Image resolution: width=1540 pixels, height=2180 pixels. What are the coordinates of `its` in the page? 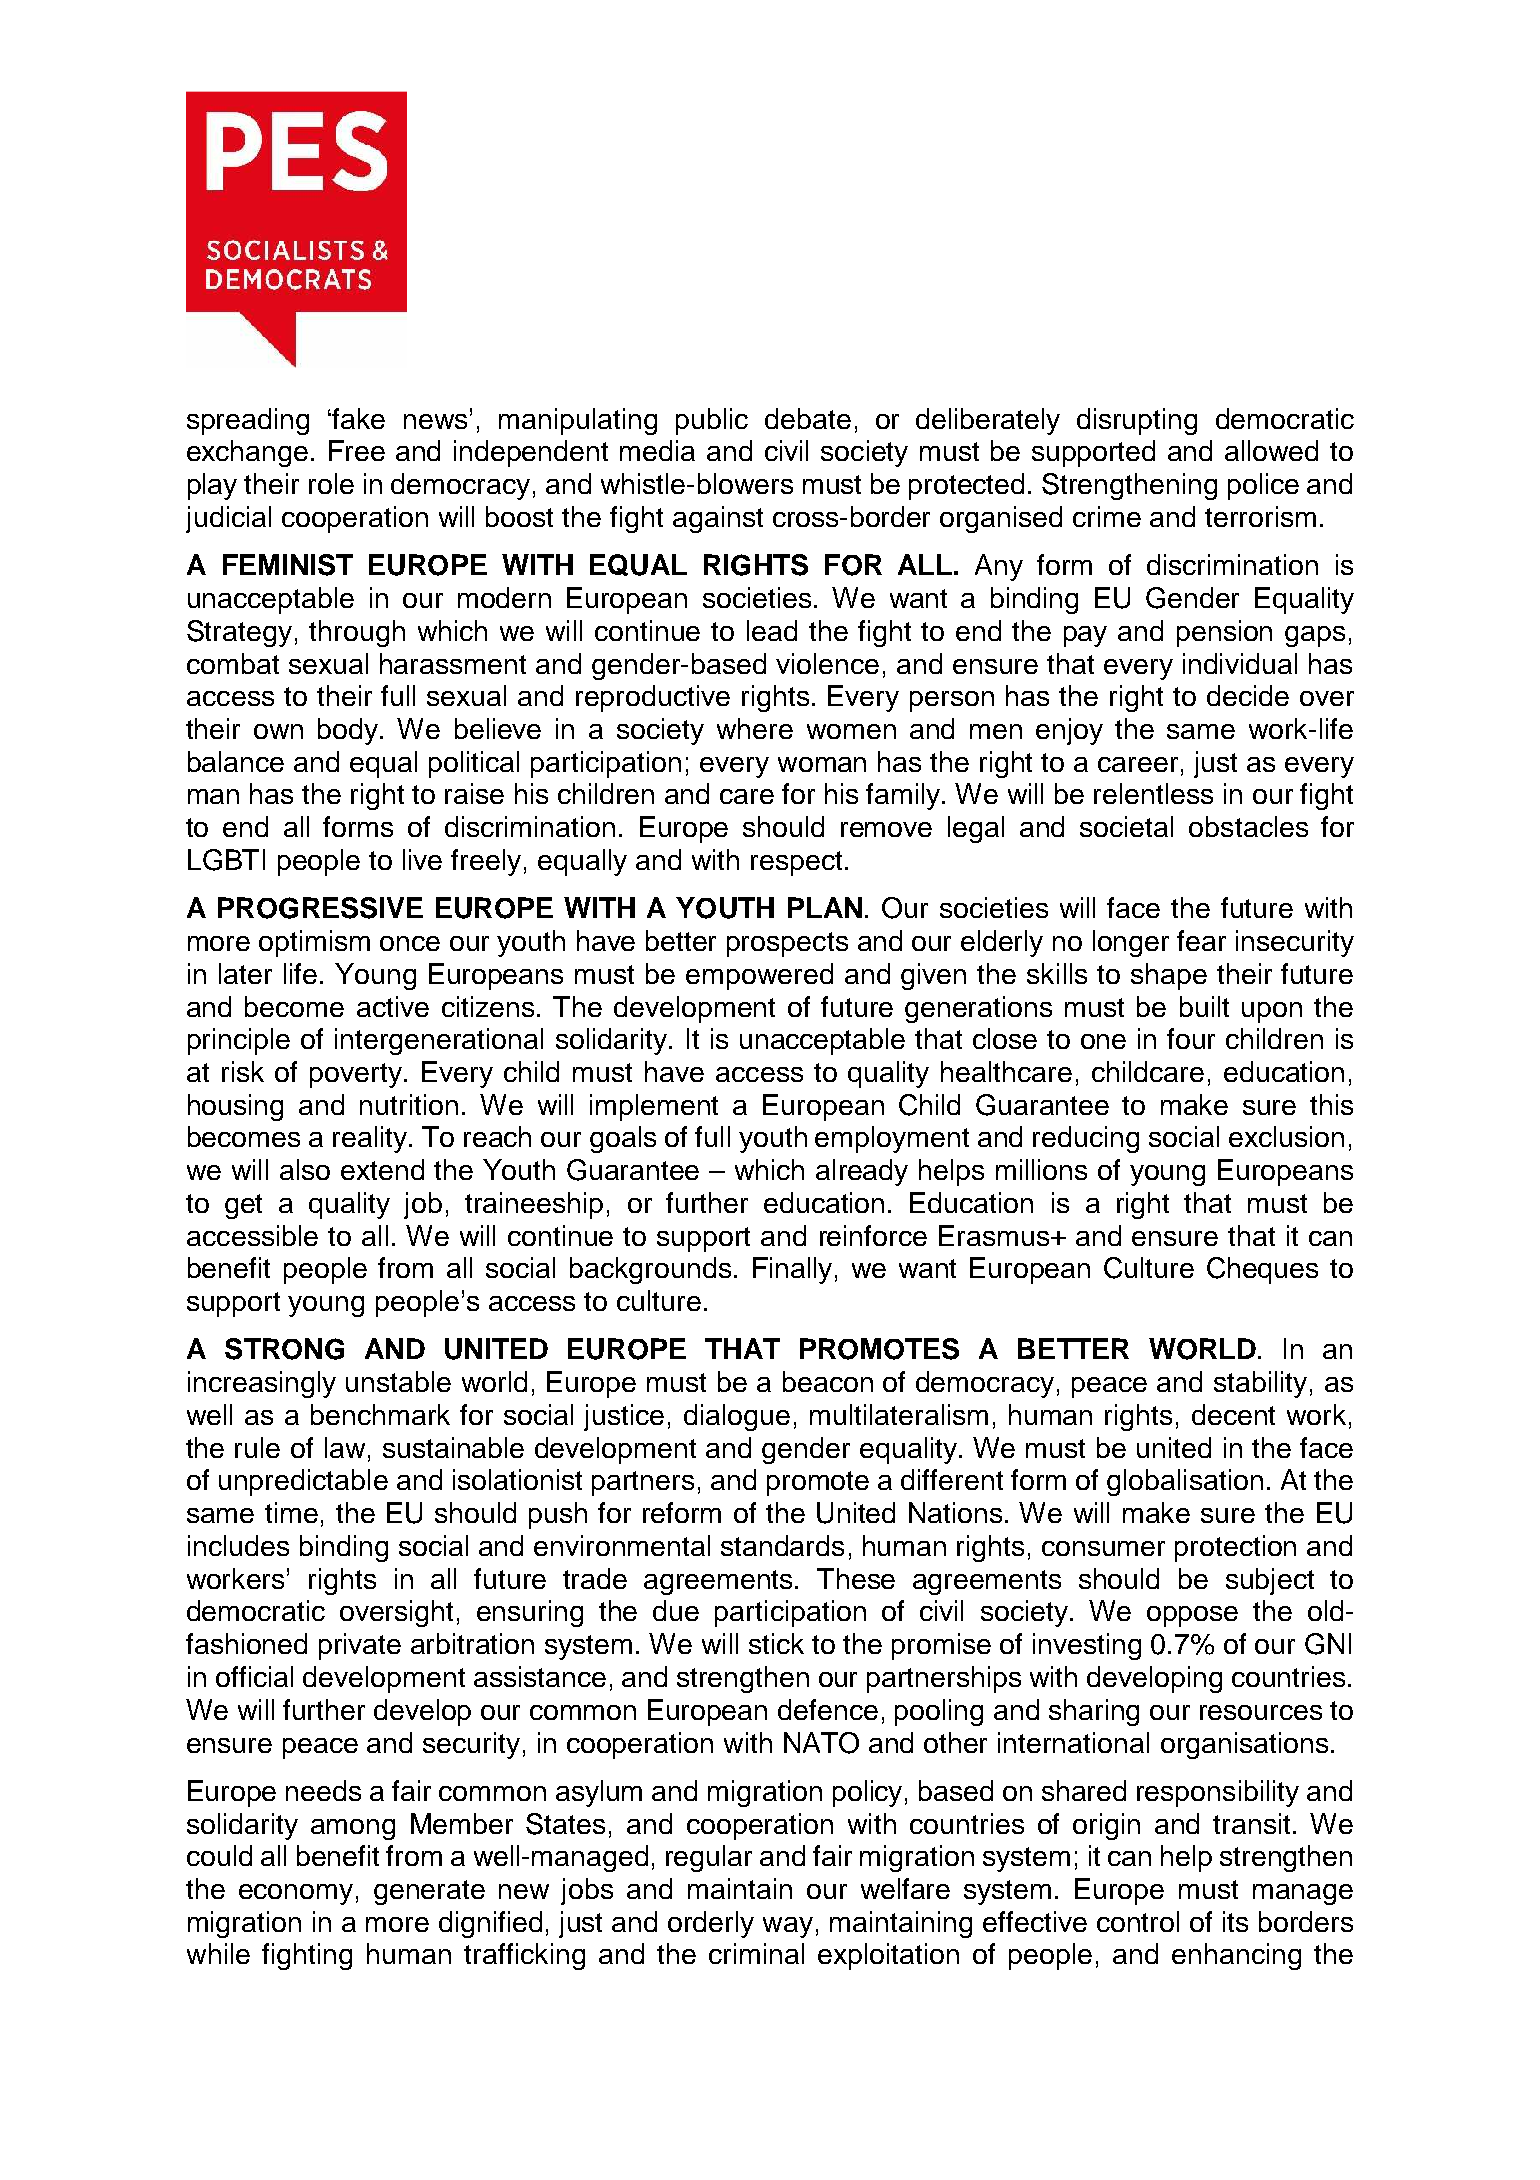 It's located at (1235, 1921).
